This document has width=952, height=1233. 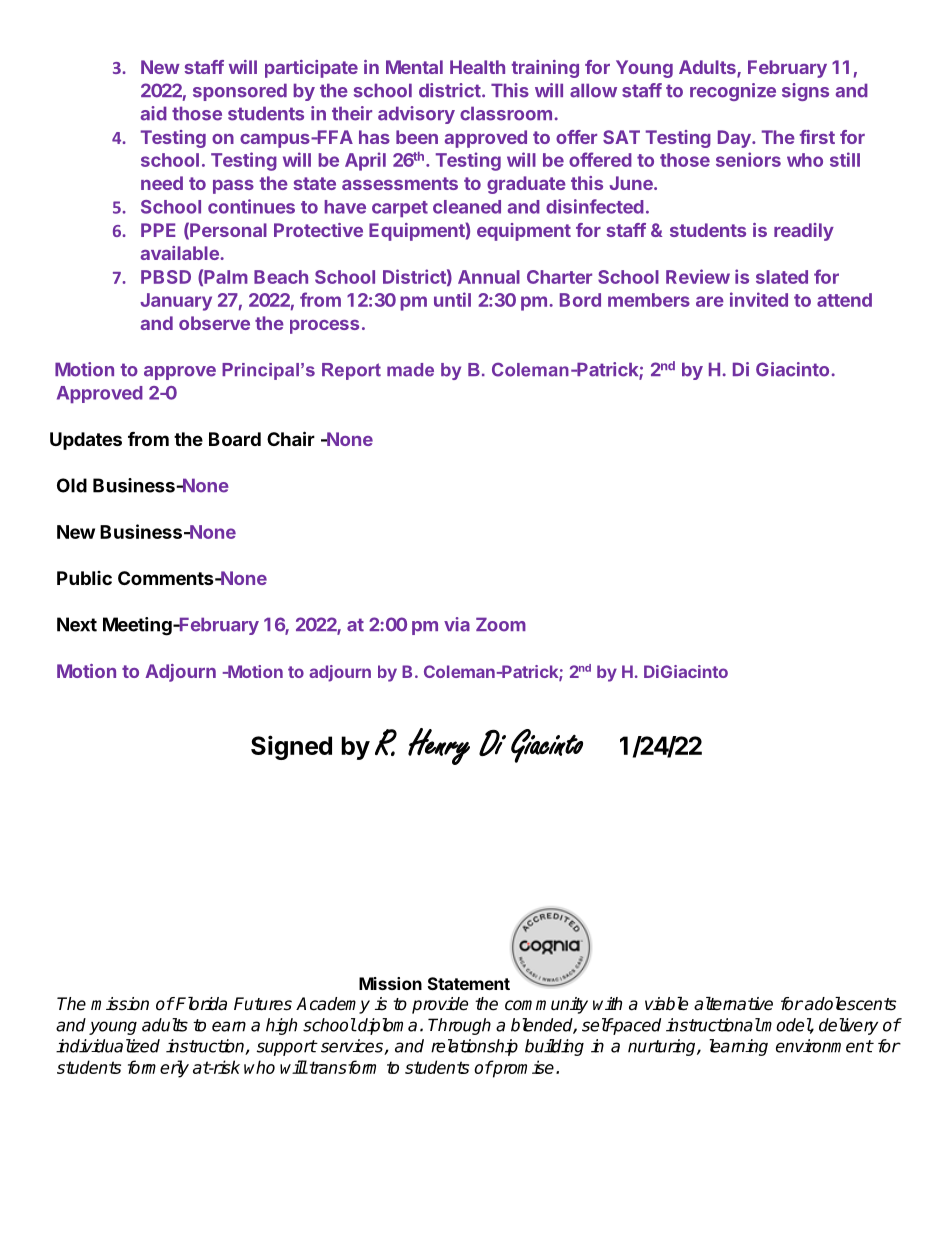 I want to click on aid, so click(x=154, y=113).
